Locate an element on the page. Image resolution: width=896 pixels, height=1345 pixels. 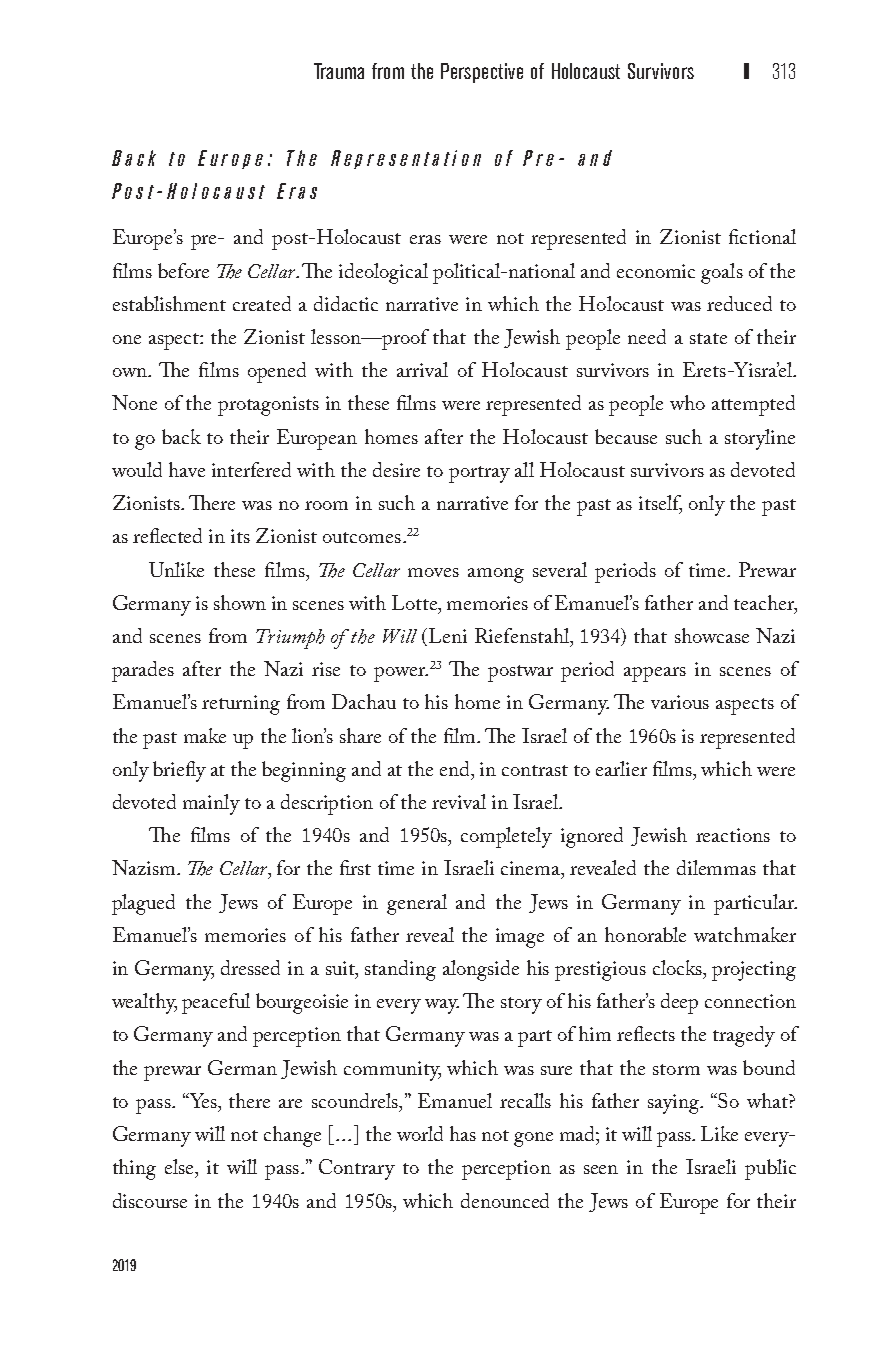
Lotte is located at coordinates (416, 602).
